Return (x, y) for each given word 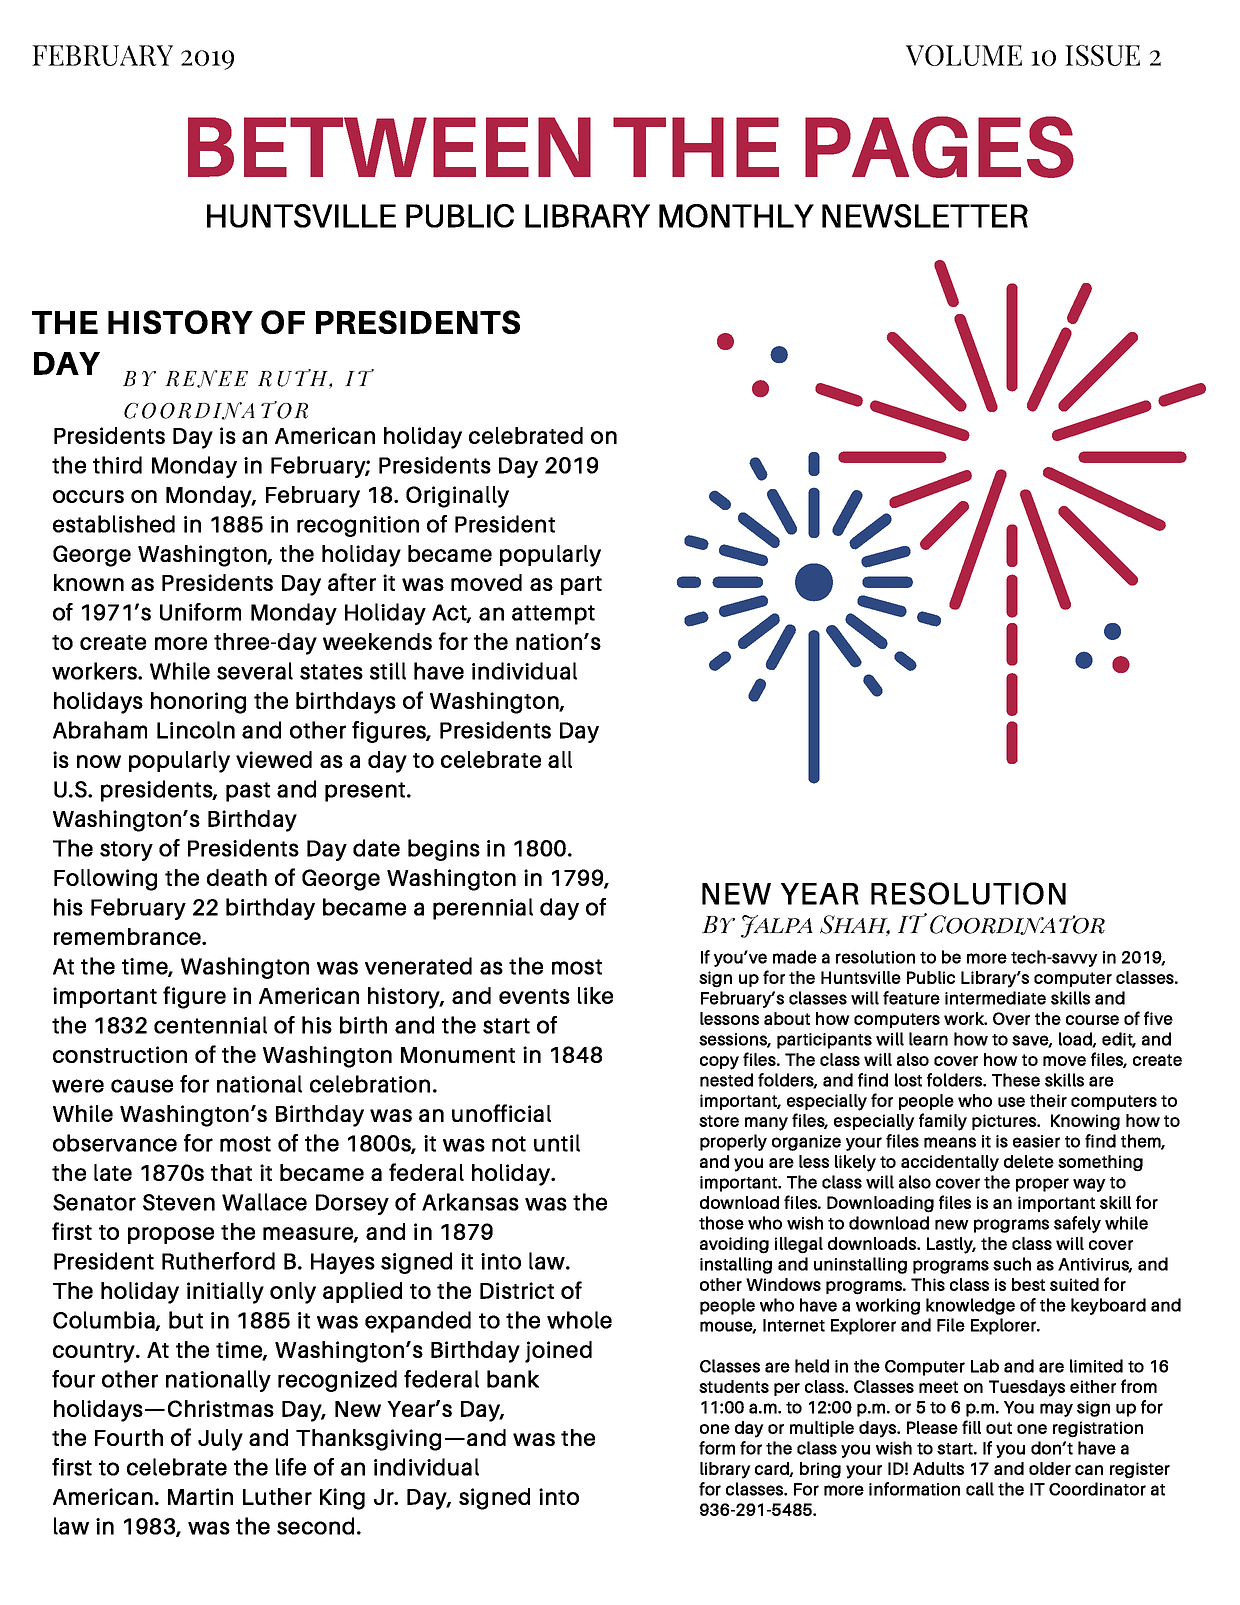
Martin (200, 1496)
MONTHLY (736, 216)
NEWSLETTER (925, 216)
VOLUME (964, 55)
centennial (210, 1025)
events (534, 996)
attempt (553, 615)
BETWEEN (389, 147)
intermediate (995, 998)
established (114, 524)
